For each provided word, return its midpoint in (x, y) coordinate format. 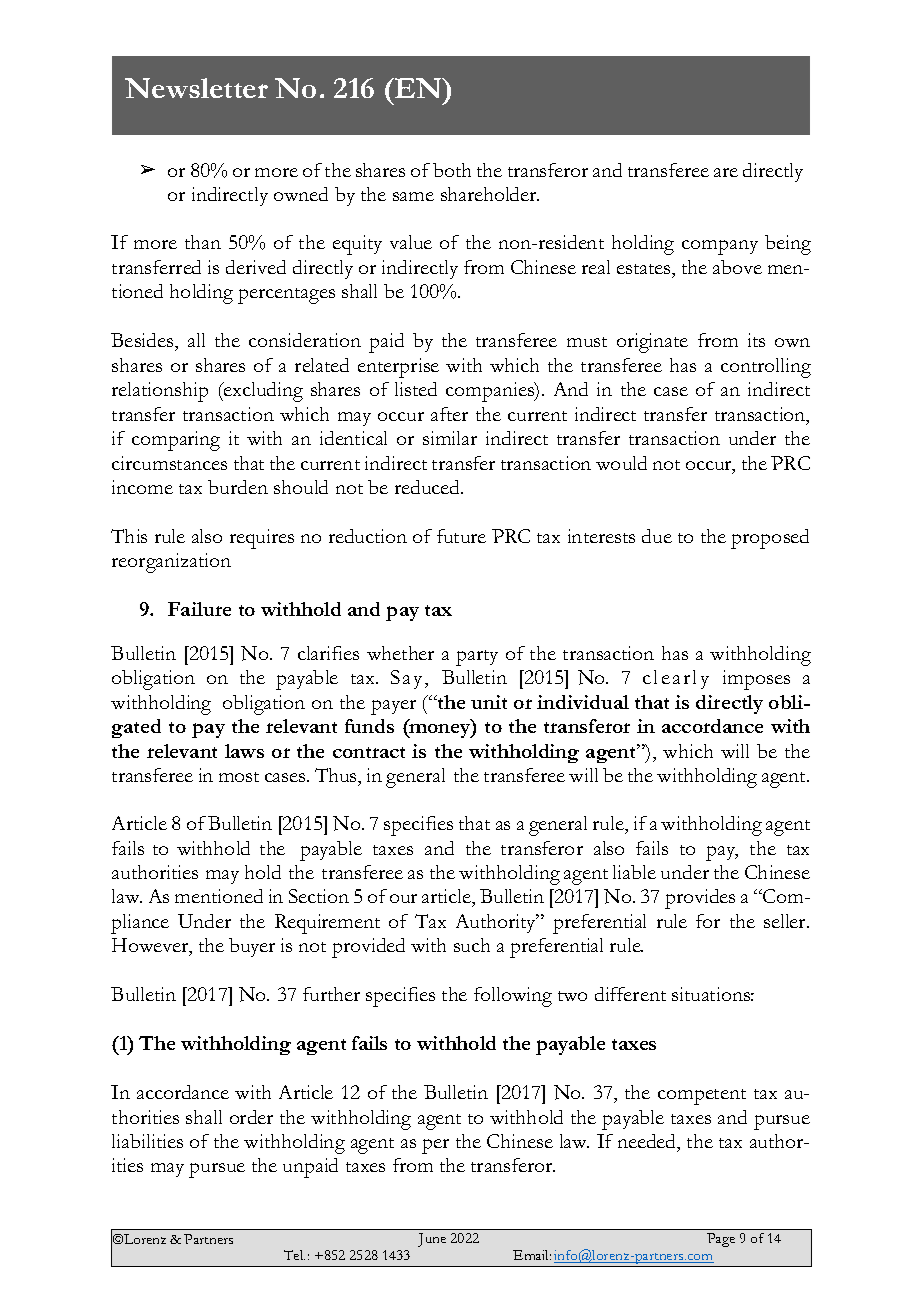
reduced (429, 487)
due (657, 536)
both (452, 170)
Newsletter (196, 88)
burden (238, 487)
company (720, 247)
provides (700, 899)
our (403, 898)
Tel (294, 1255)
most (239, 777)
